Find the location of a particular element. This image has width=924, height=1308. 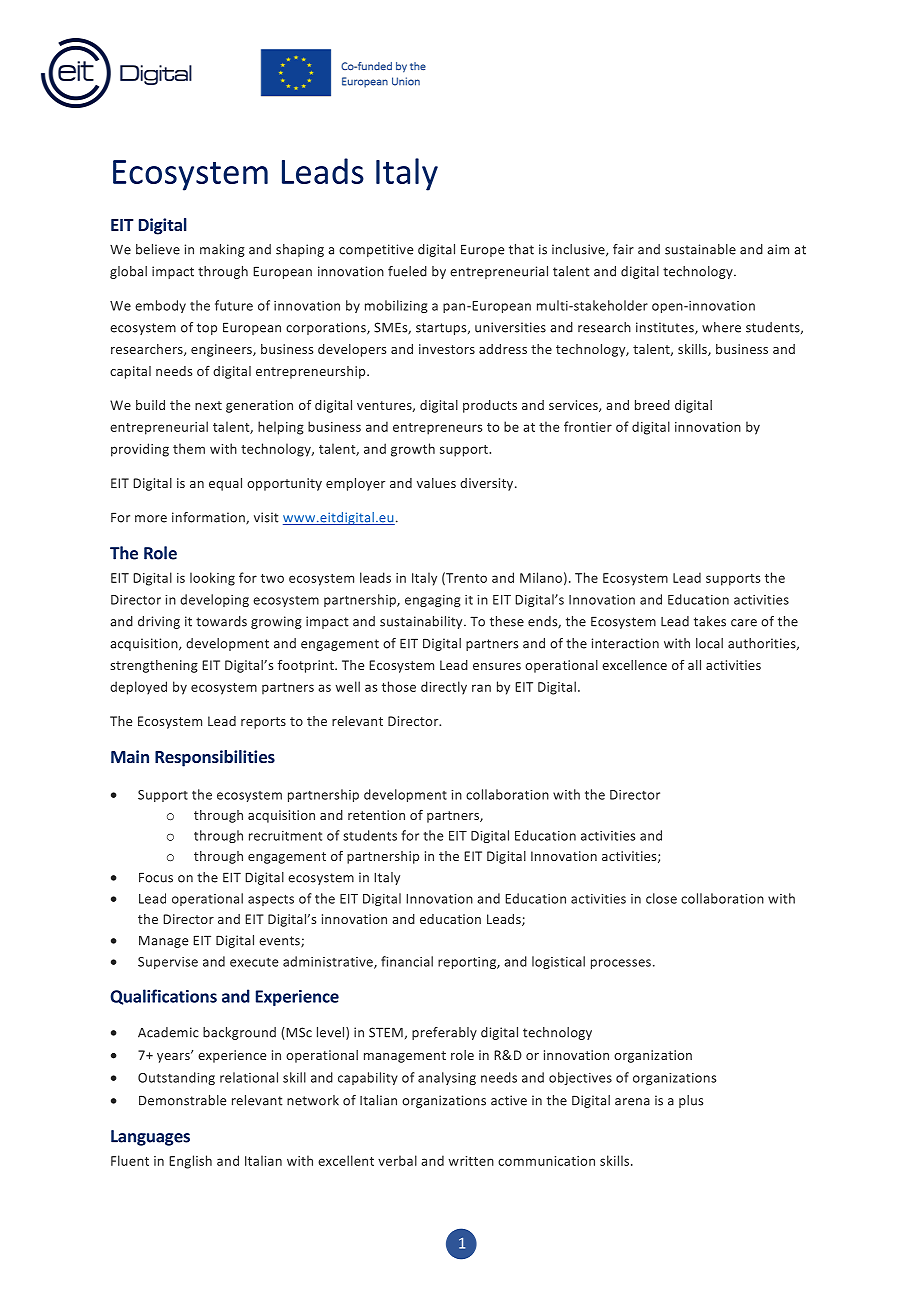

close is located at coordinates (661, 898).
